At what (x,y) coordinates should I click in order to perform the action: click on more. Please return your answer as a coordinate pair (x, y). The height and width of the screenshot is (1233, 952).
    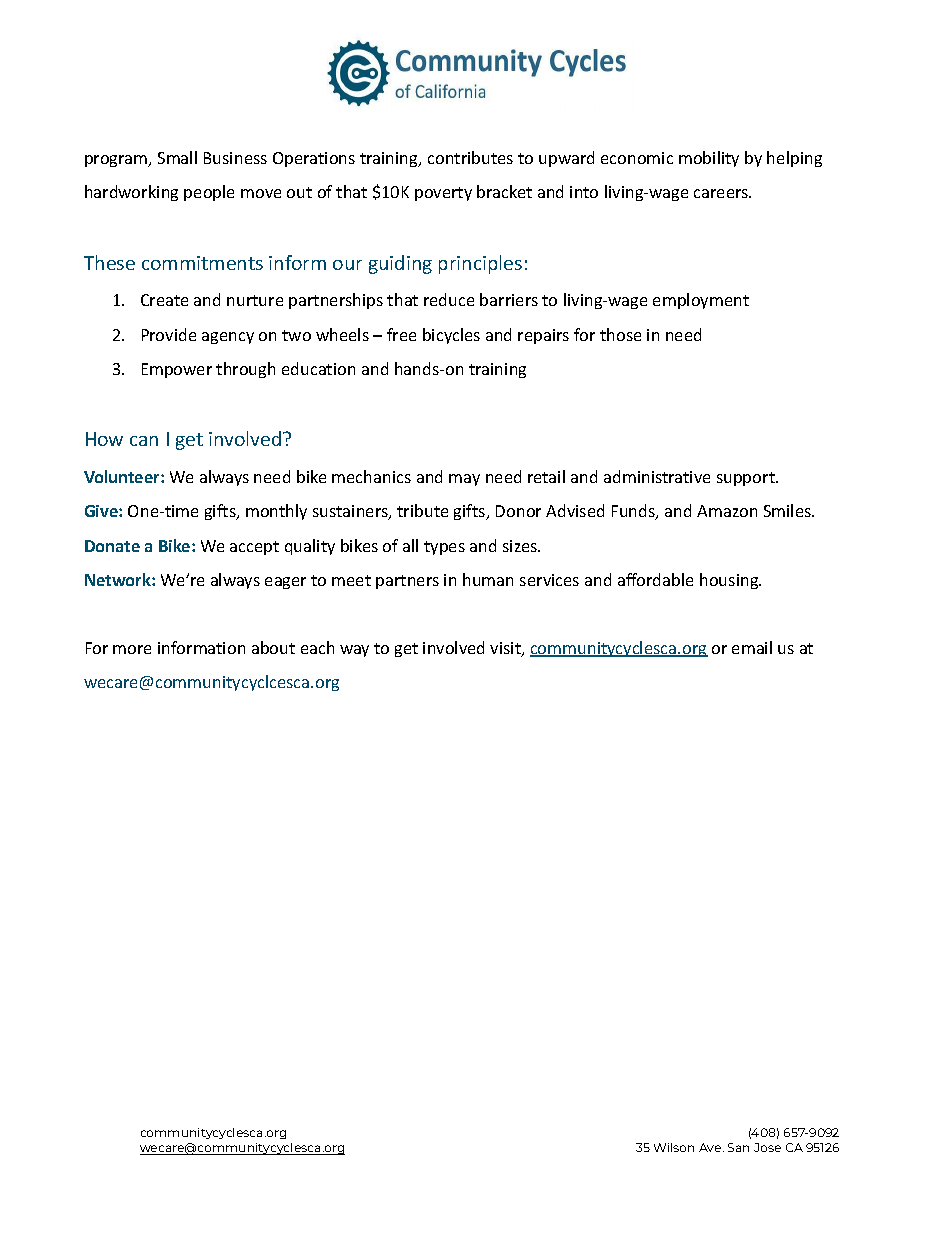
    Looking at the image, I should click on (132, 649).
